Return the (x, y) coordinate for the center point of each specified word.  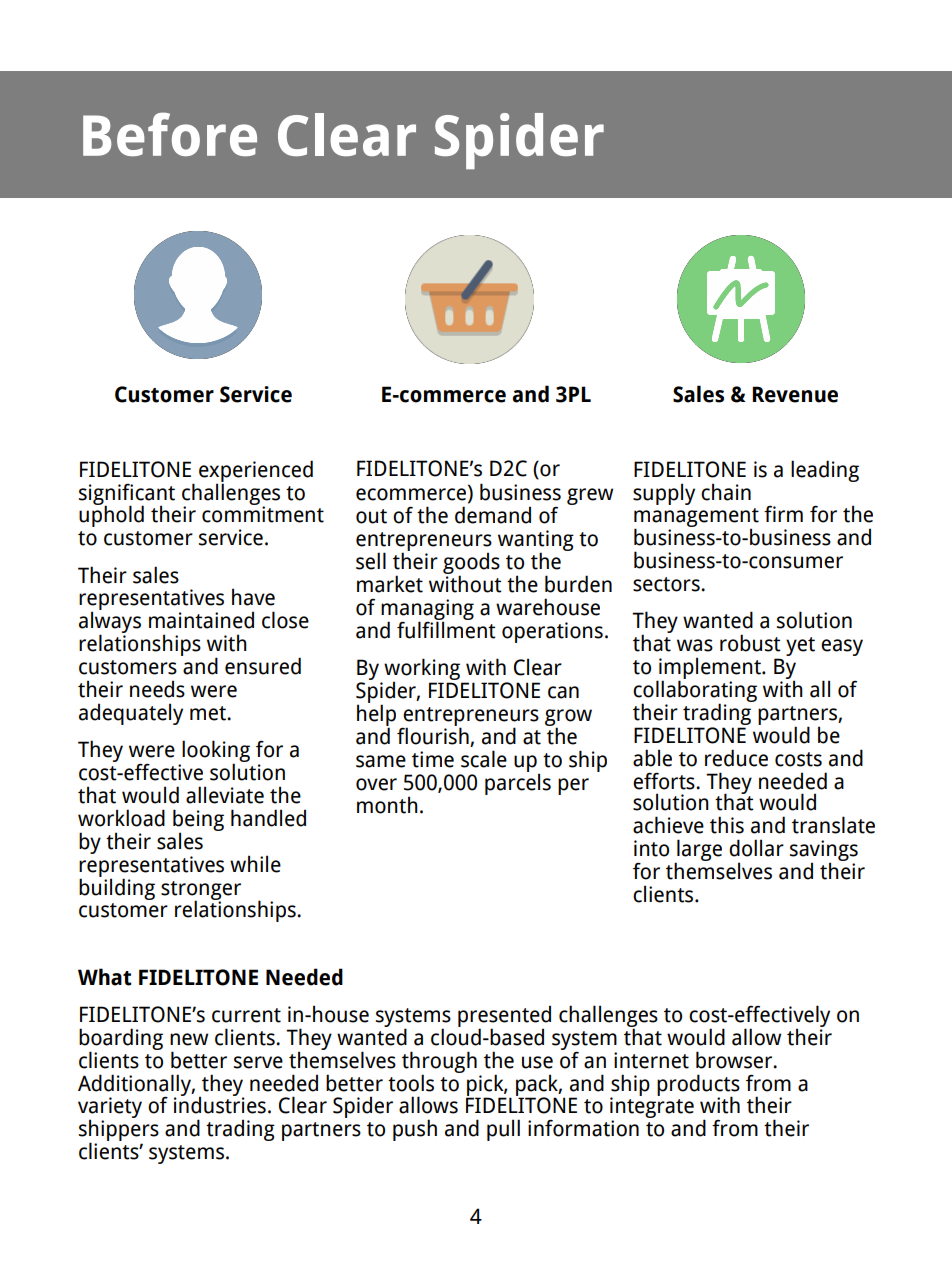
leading (825, 471)
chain (726, 492)
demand (493, 515)
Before (170, 134)
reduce (736, 758)
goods (471, 564)
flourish (433, 735)
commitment (263, 513)
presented (504, 1017)
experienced (256, 472)
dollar (756, 848)
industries (220, 1104)
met (209, 713)
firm (783, 514)
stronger (201, 891)
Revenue (795, 394)
